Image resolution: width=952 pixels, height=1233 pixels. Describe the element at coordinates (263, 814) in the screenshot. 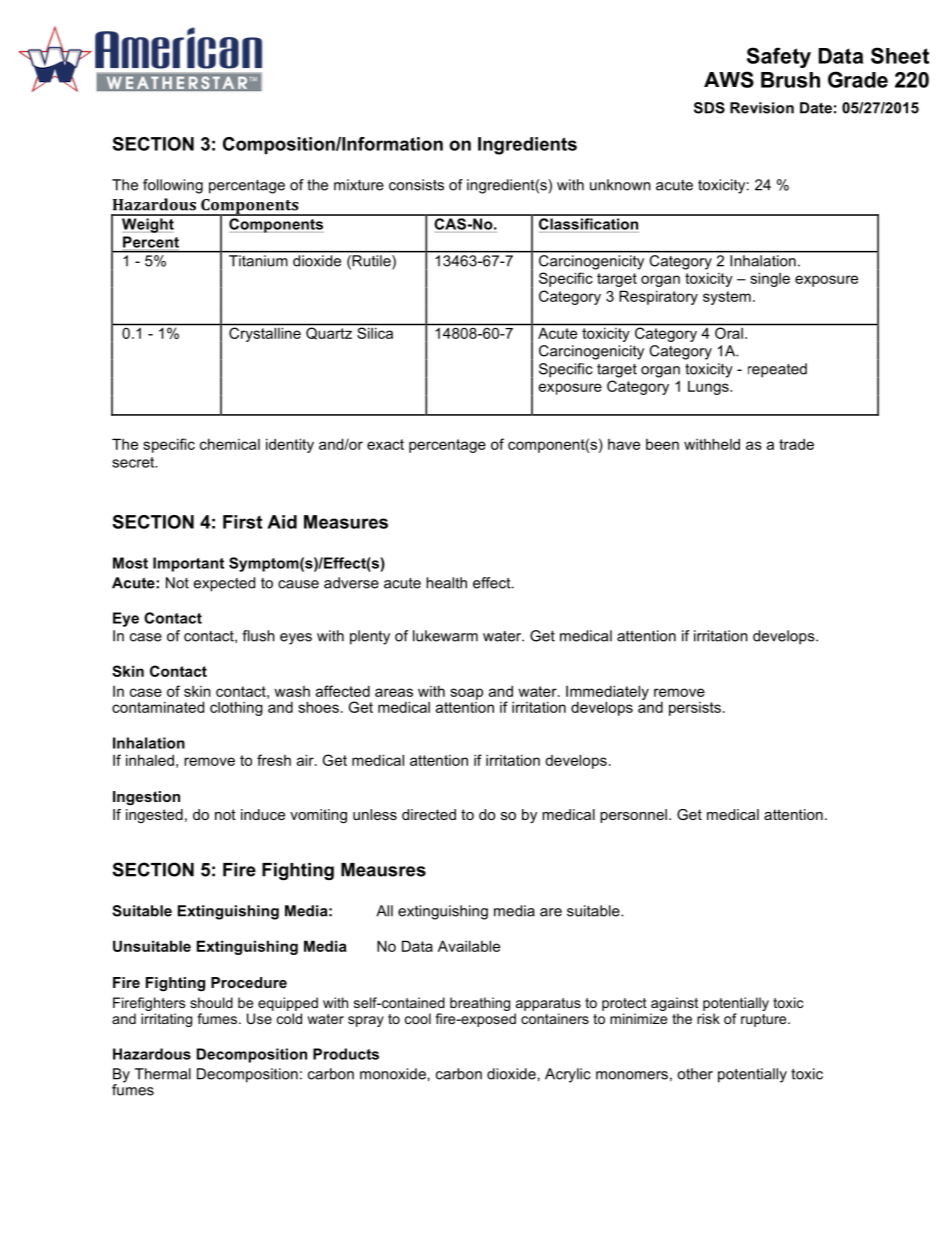

I see `induce` at that location.
